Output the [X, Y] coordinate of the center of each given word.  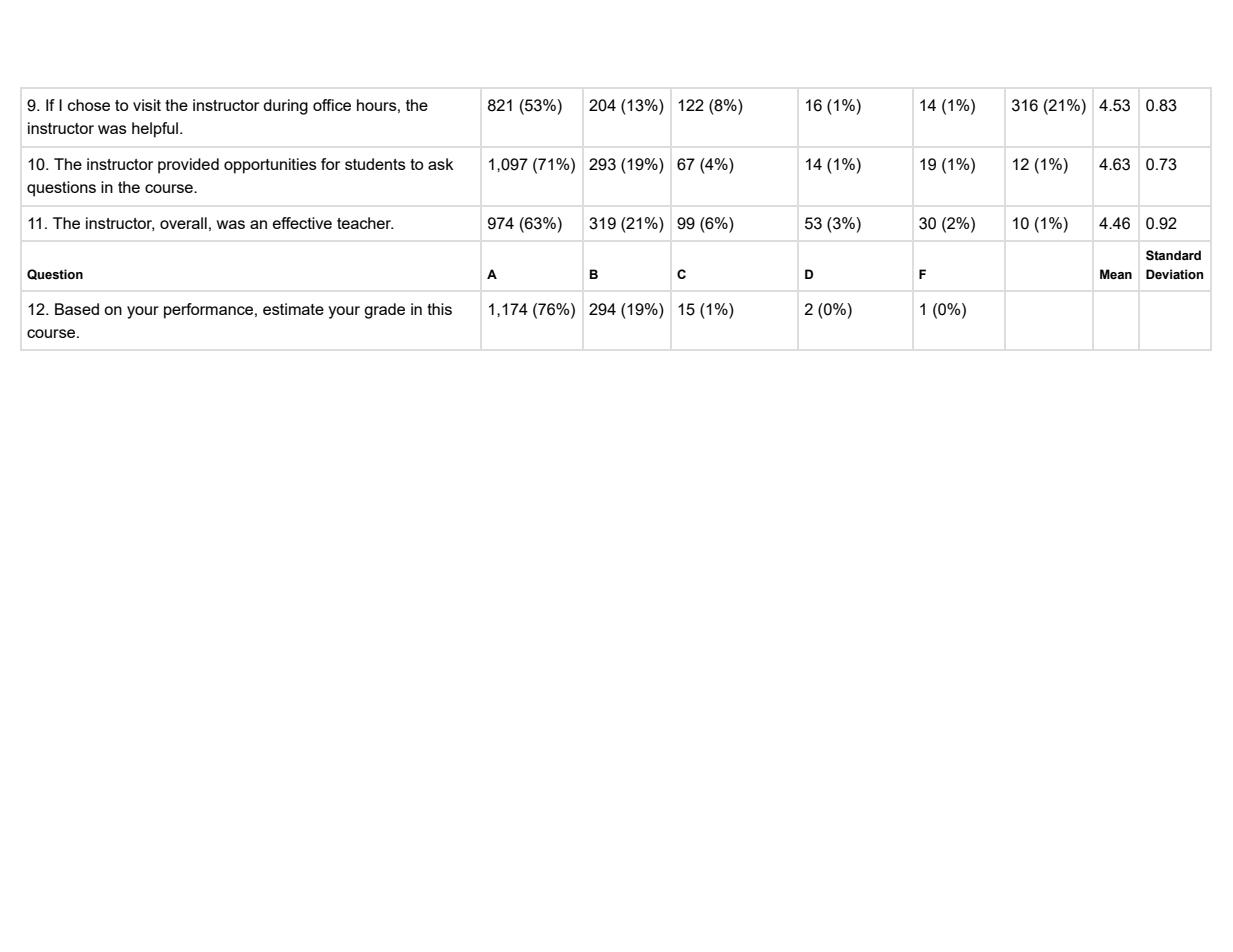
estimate [293, 309]
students [375, 164]
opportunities [270, 166]
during [285, 107]
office [332, 105]
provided [188, 166]
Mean [1116, 274]
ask [441, 164]
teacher [365, 223]
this [439, 309]
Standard [1173, 255]
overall [183, 223]
